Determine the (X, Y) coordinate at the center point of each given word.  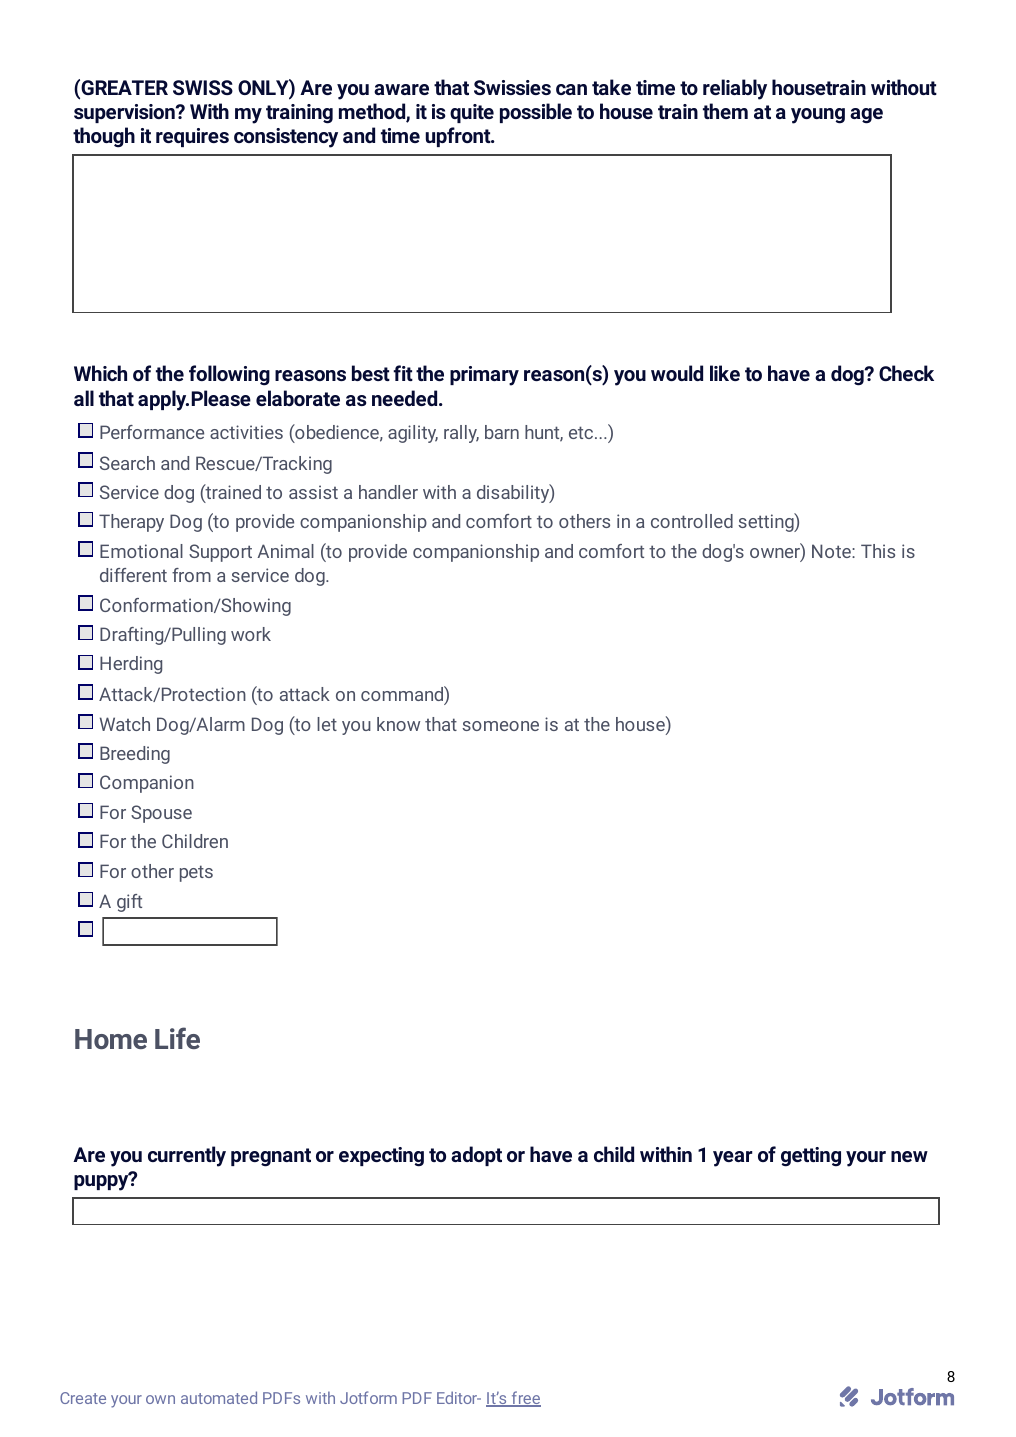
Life (177, 1038)
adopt (476, 1156)
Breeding (135, 755)
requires (192, 137)
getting (811, 1157)
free (525, 1399)
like (725, 373)
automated (219, 1397)
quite (472, 113)
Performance (152, 432)
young (818, 116)
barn (502, 432)
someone (500, 726)
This (878, 551)
